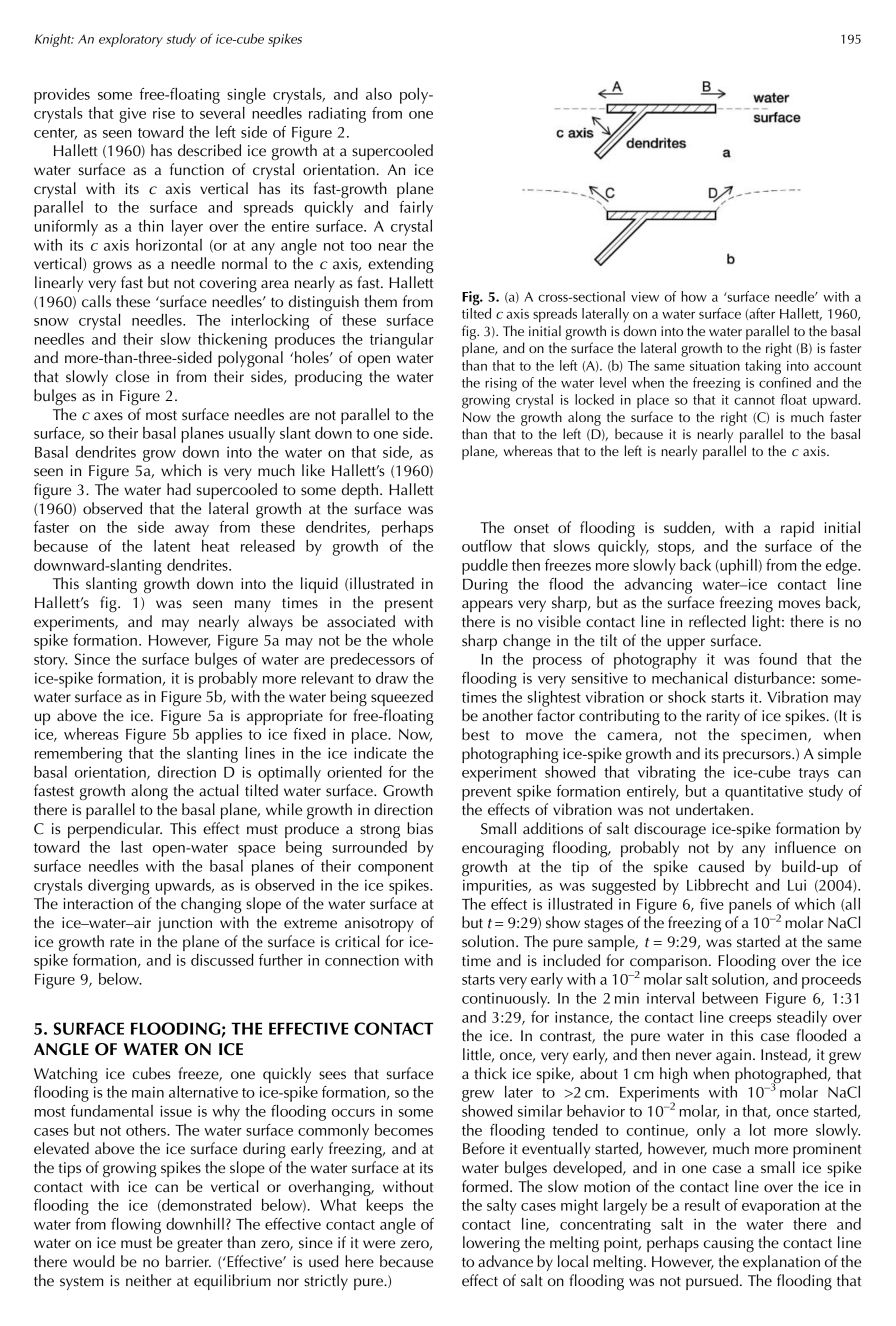 The image size is (896, 1326). What do you see at coordinates (360, 491) in the screenshot?
I see `depth` at bounding box center [360, 491].
